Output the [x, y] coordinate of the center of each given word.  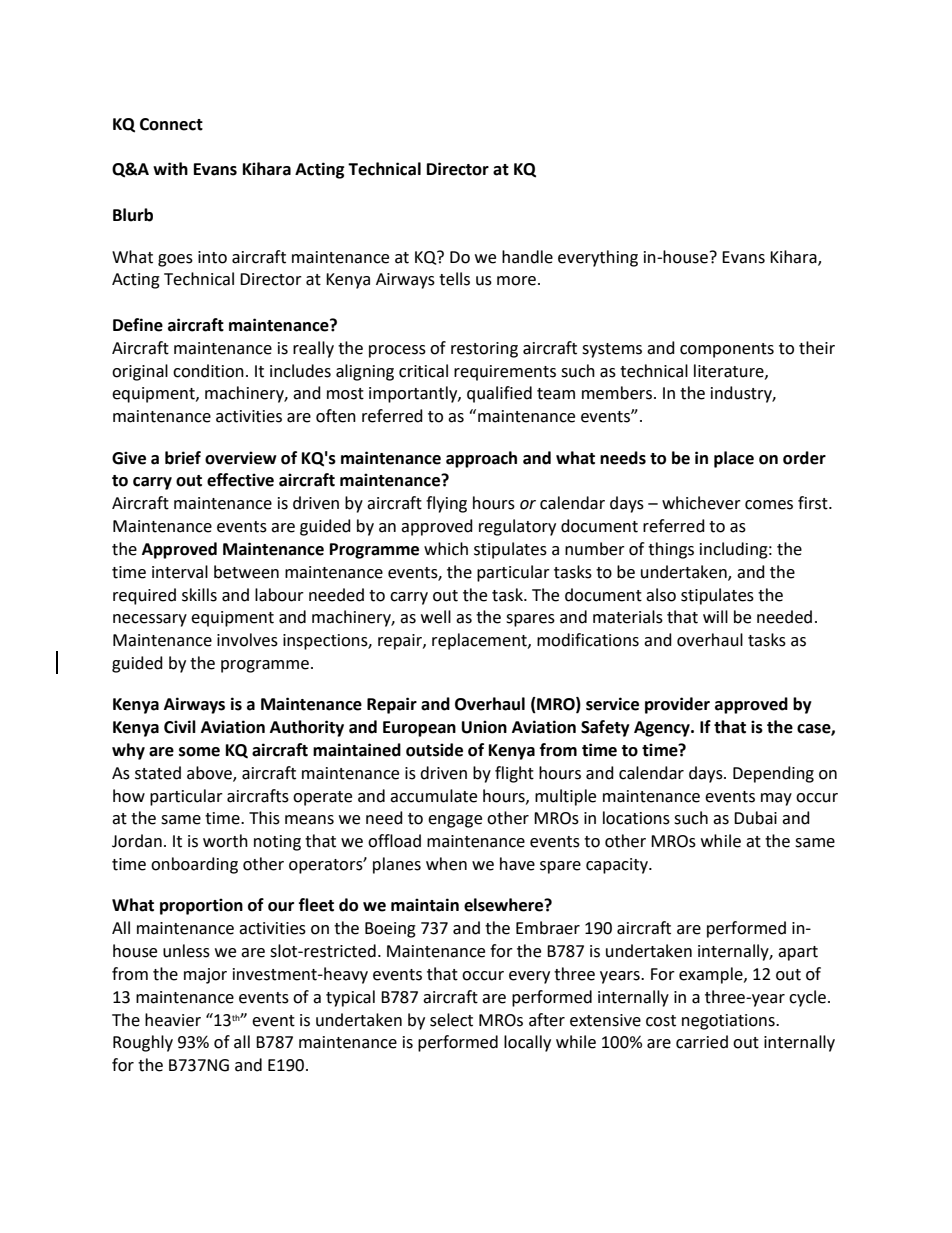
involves [247, 640]
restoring [484, 350]
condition [208, 371]
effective [240, 480]
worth [225, 841]
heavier [173, 1020]
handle [527, 257]
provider [677, 705]
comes [769, 505]
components [727, 350]
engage [455, 821]
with [170, 169]
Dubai [755, 818]
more [516, 281]
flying [446, 504]
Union [484, 727]
